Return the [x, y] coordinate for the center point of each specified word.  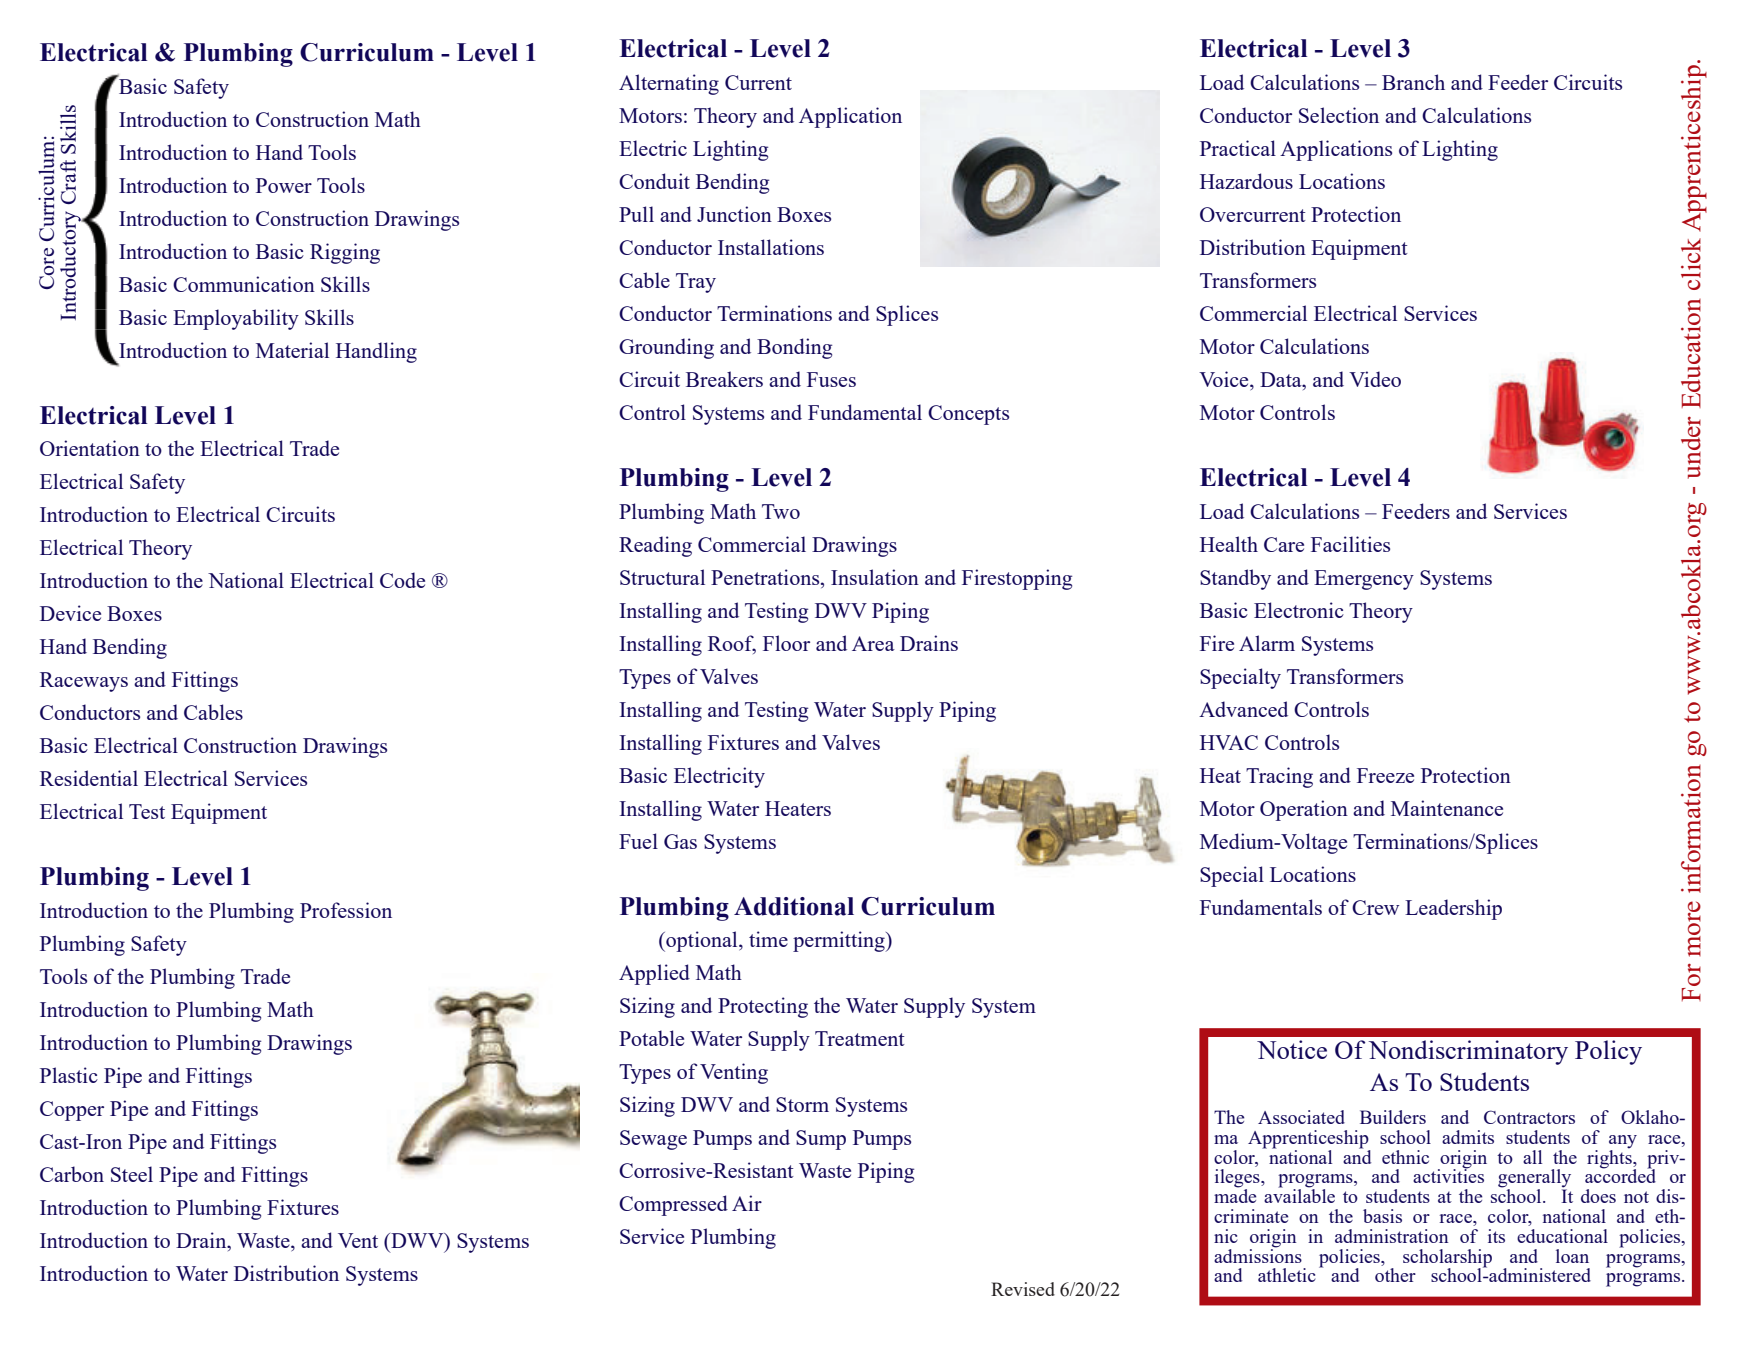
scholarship [1447, 1259]
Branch [1413, 82]
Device [70, 613]
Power [284, 185]
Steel [132, 1174]
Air [747, 1203]
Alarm [1267, 643]
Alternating [669, 84]
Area [873, 643]
